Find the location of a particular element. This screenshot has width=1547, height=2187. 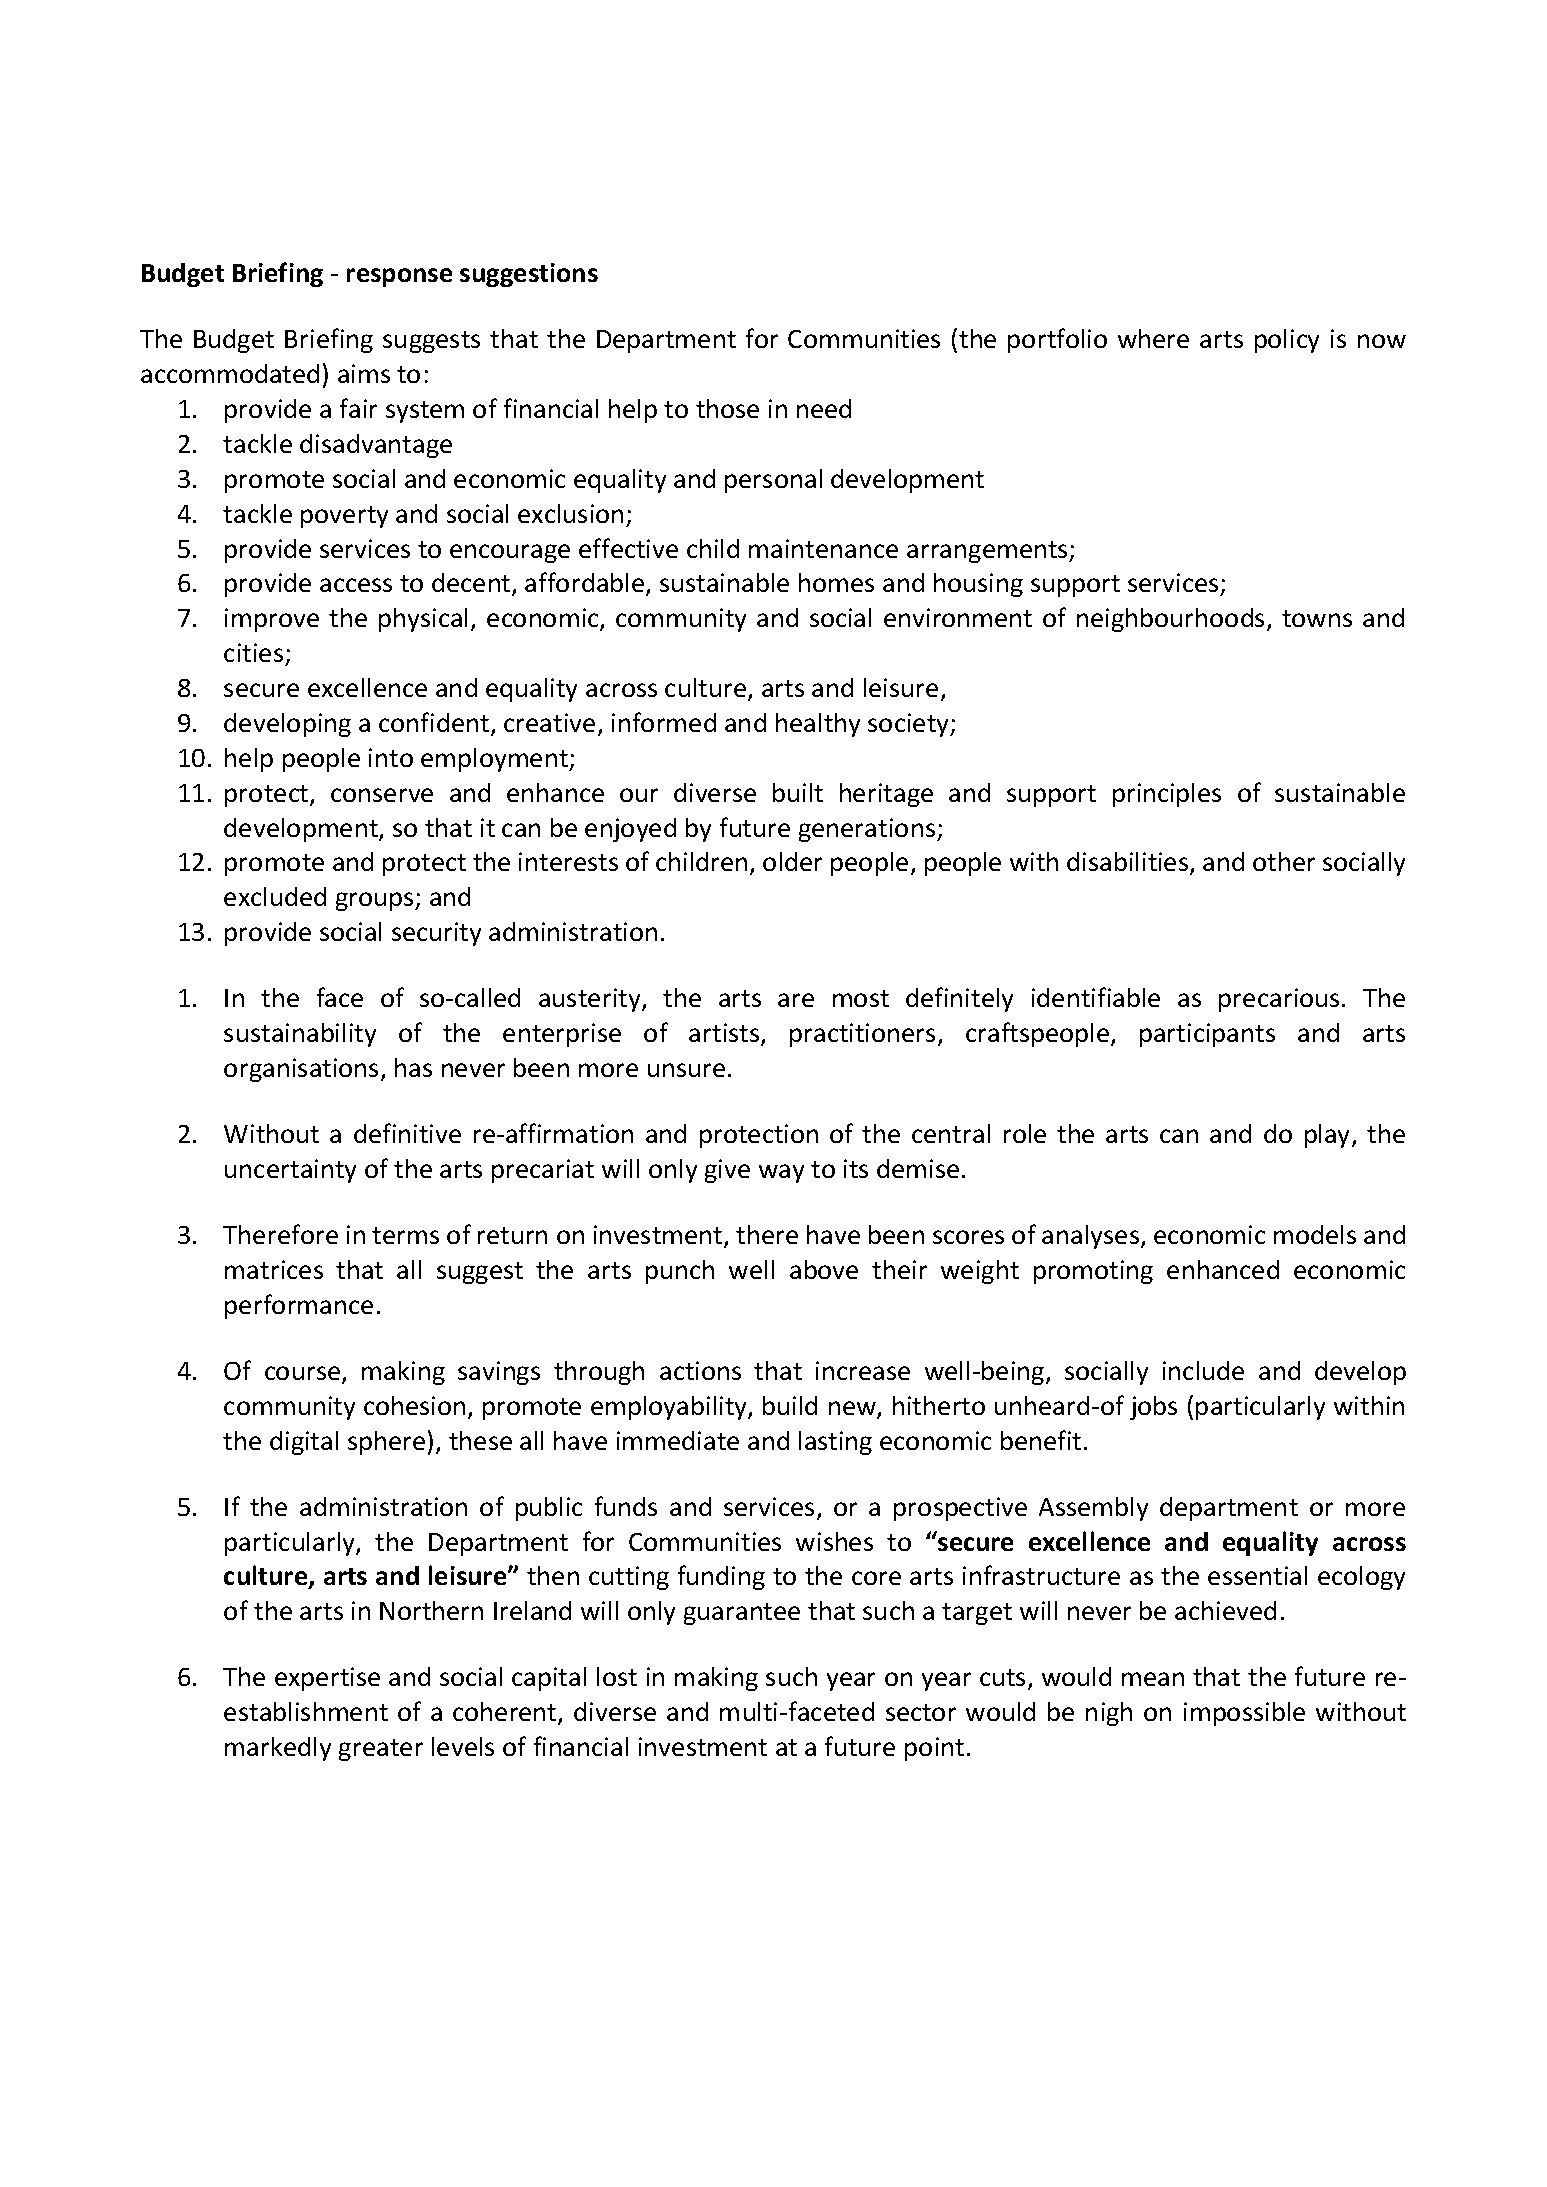

expertise is located at coordinates (327, 1679).
